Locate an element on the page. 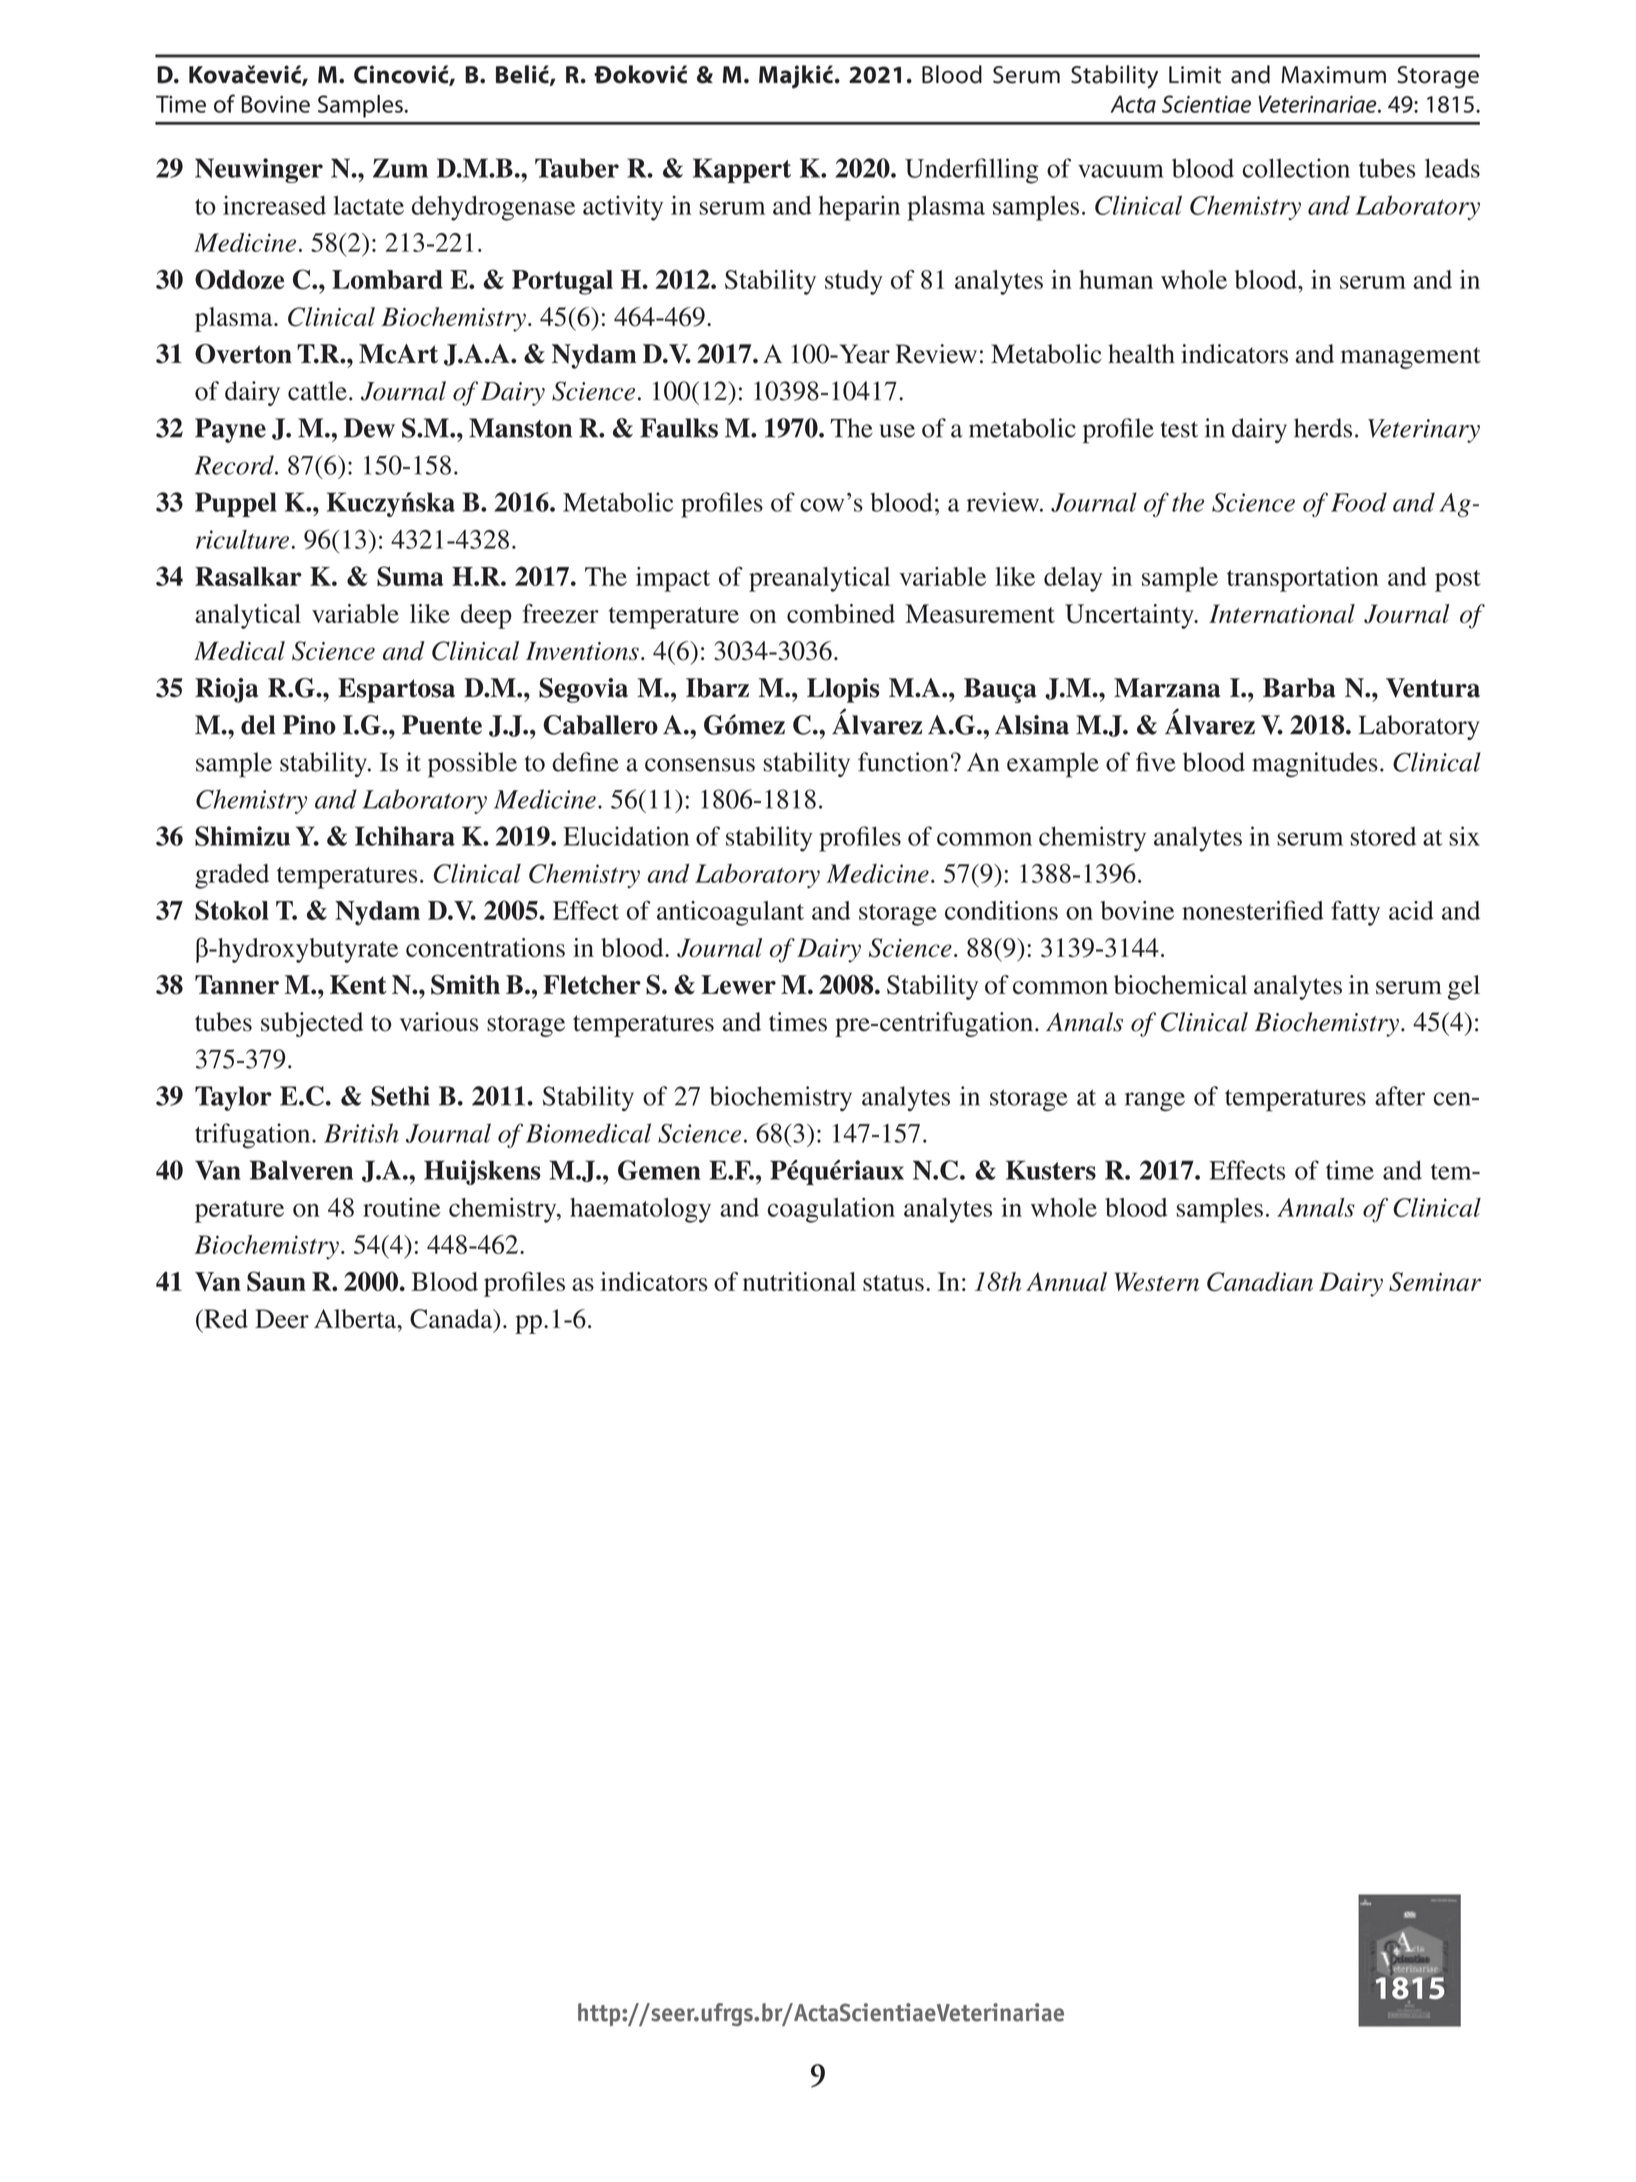 This page has height=2182, width=1636. Food is located at coordinates (1359, 502).
